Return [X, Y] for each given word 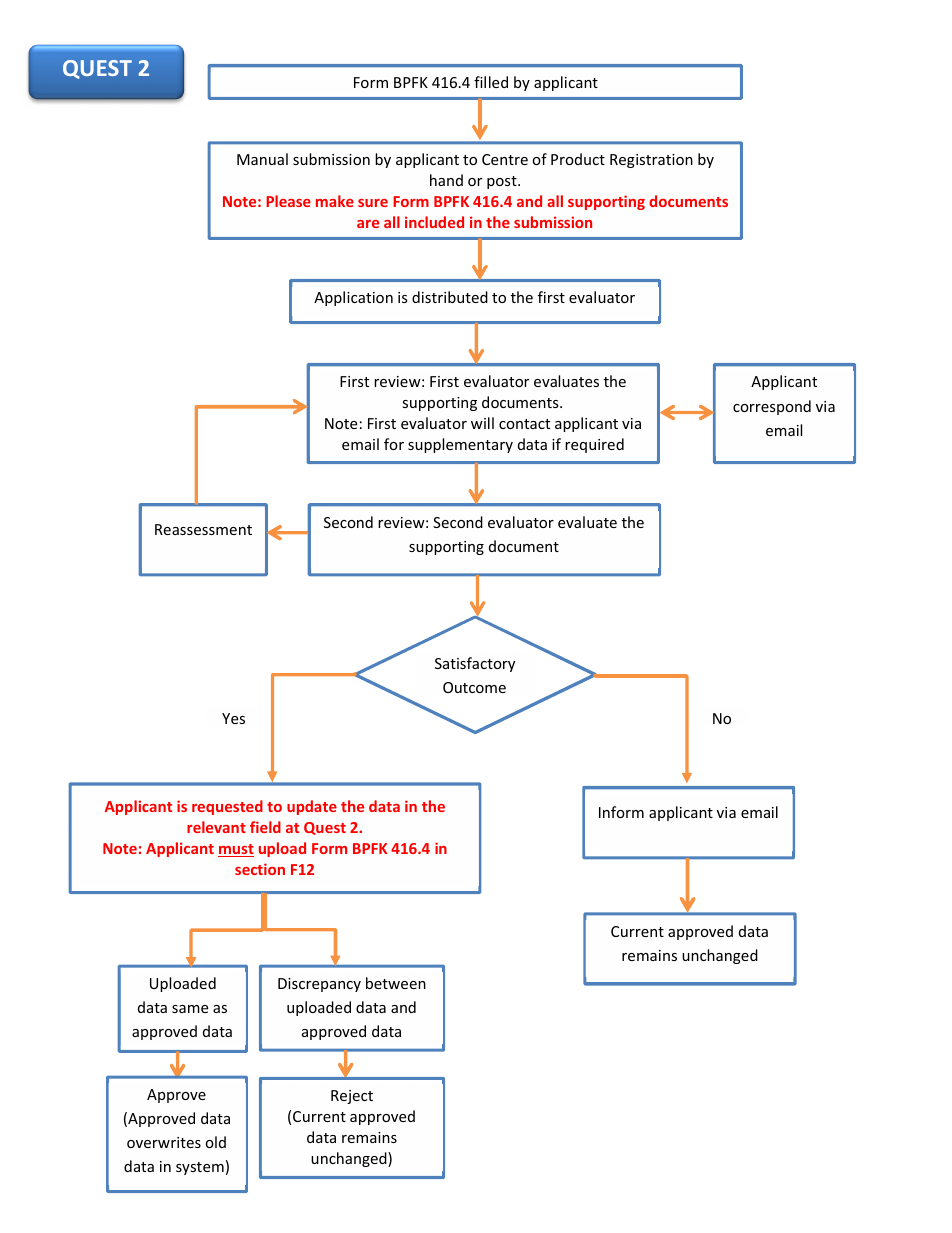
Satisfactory [475, 664]
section [260, 869]
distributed [450, 297]
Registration [651, 161]
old [216, 1142]
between [396, 983]
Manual [262, 159]
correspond [772, 407]
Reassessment [203, 529]
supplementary [460, 445]
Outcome [474, 687]
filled [491, 82]
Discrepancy [319, 985]
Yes [233, 718]
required [594, 445]
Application [353, 298]
